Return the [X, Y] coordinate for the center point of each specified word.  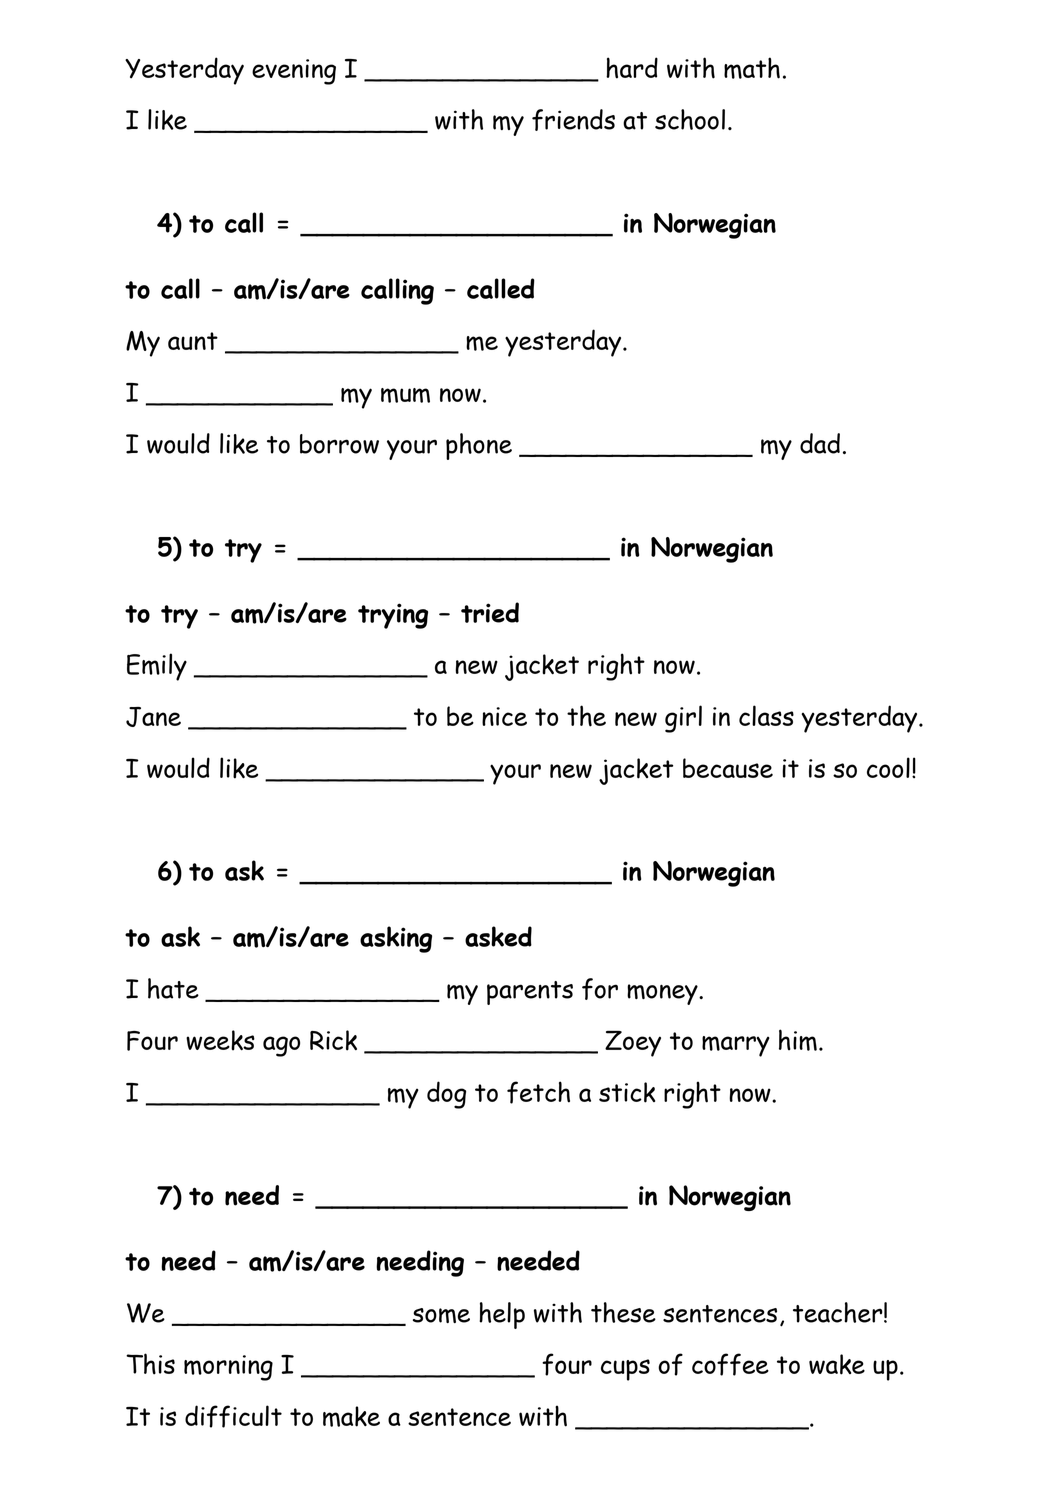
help [502, 1315]
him [798, 1040]
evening [294, 72]
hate [173, 988]
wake [837, 1364]
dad [820, 443]
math [752, 68]
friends [573, 120]
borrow [339, 444]
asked [498, 936]
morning [228, 1368]
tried [490, 612]
